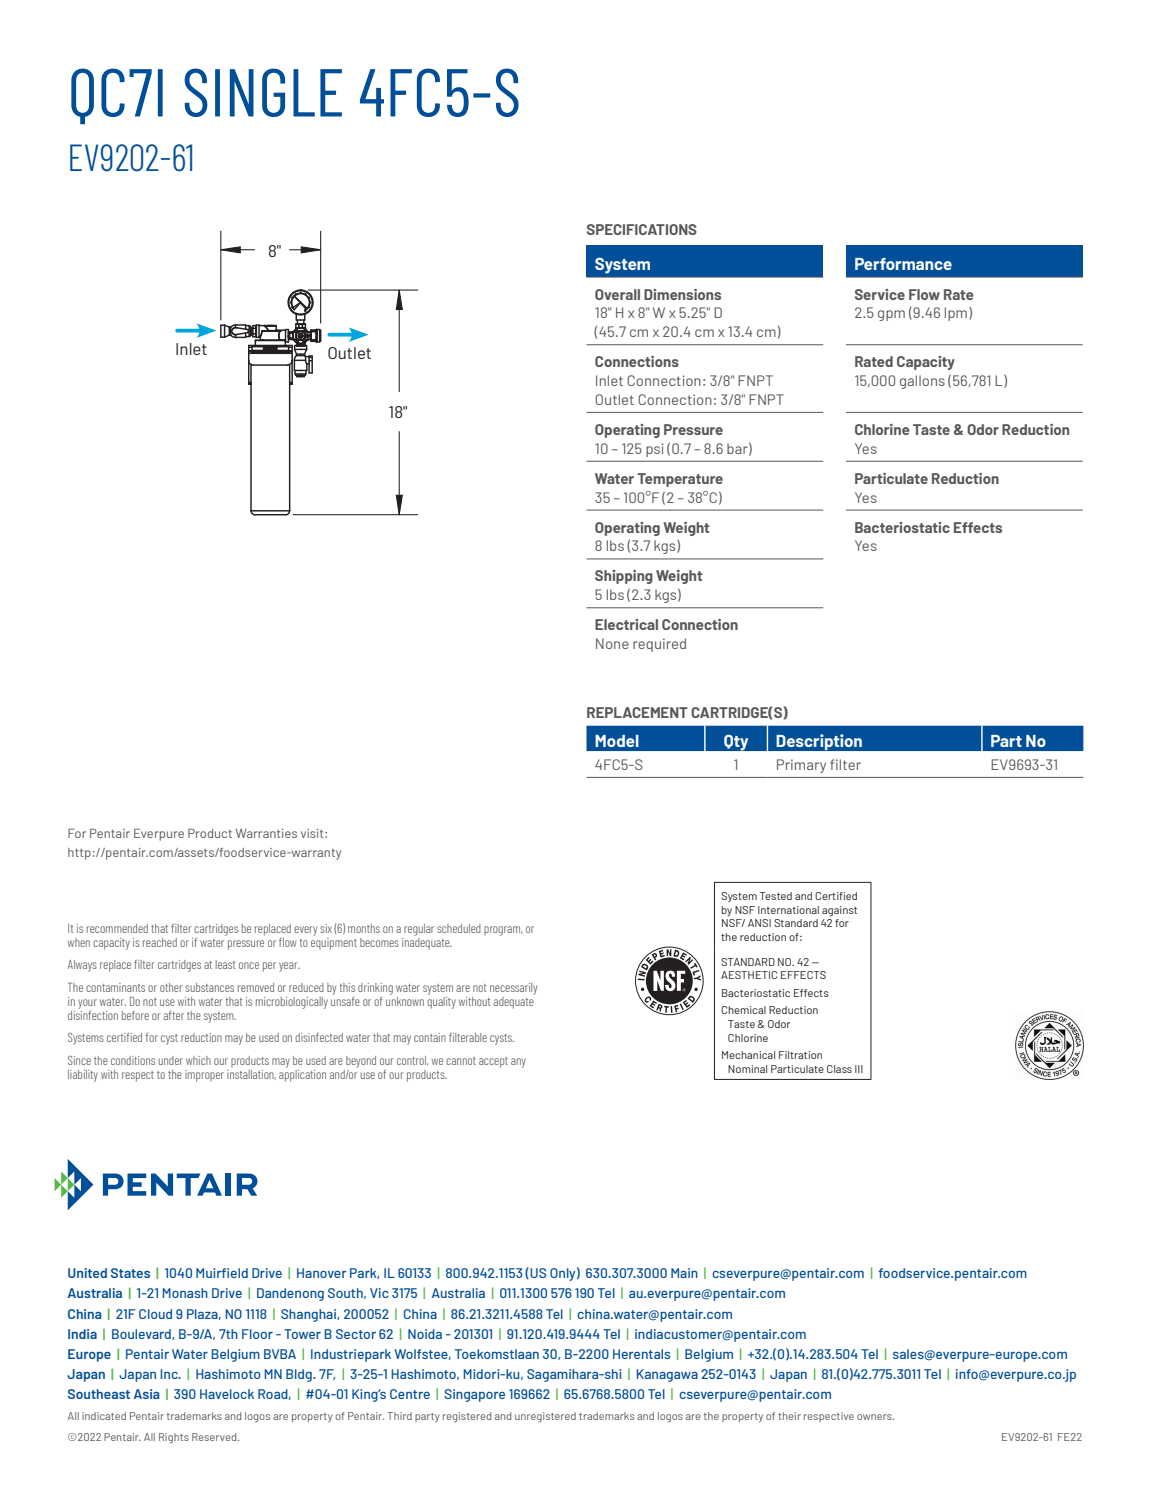 This screenshot has height=1488, width=1150. I want to click on Temperature, so click(680, 480).
